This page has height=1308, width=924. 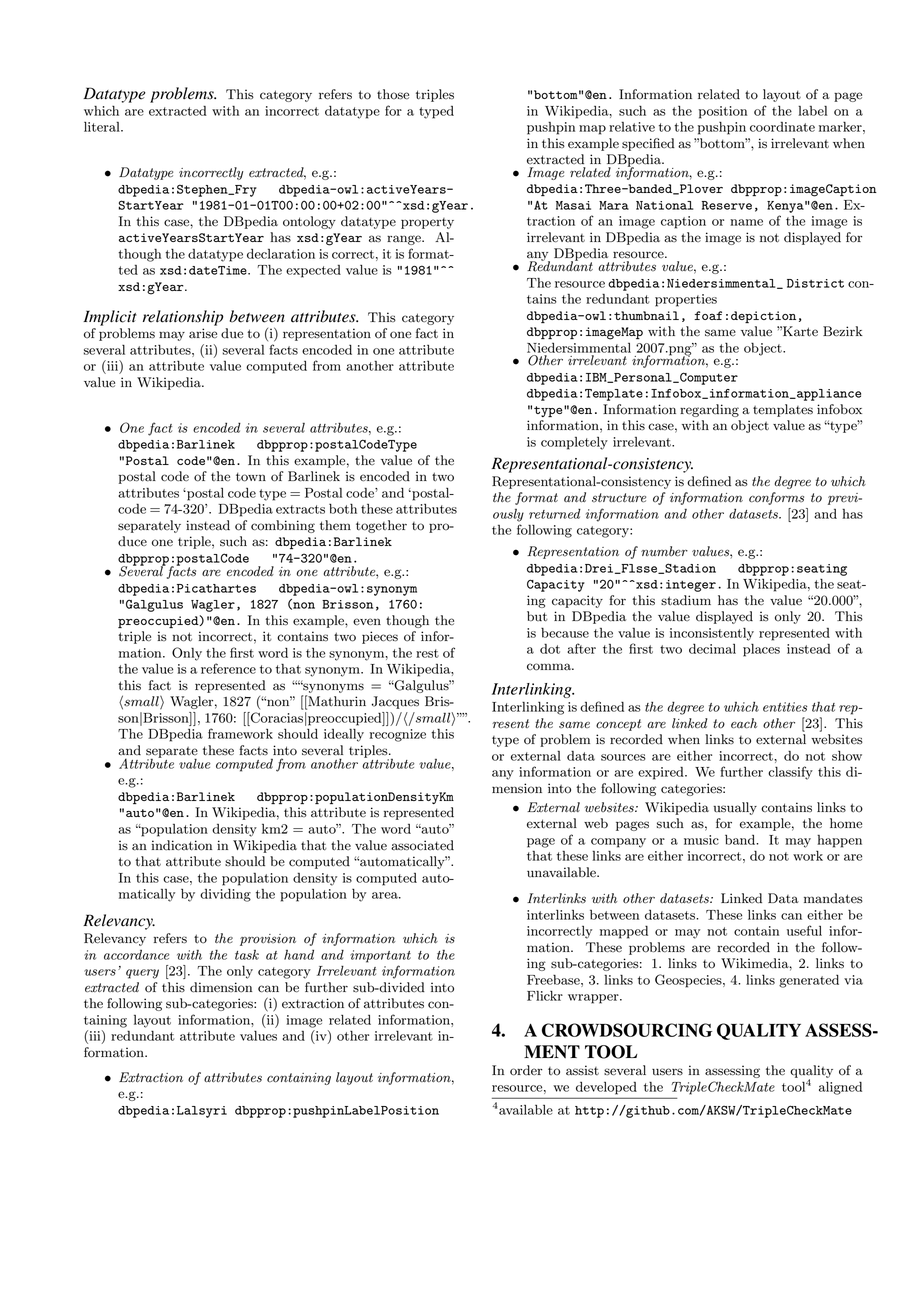 I want to click on literal, so click(x=103, y=126).
